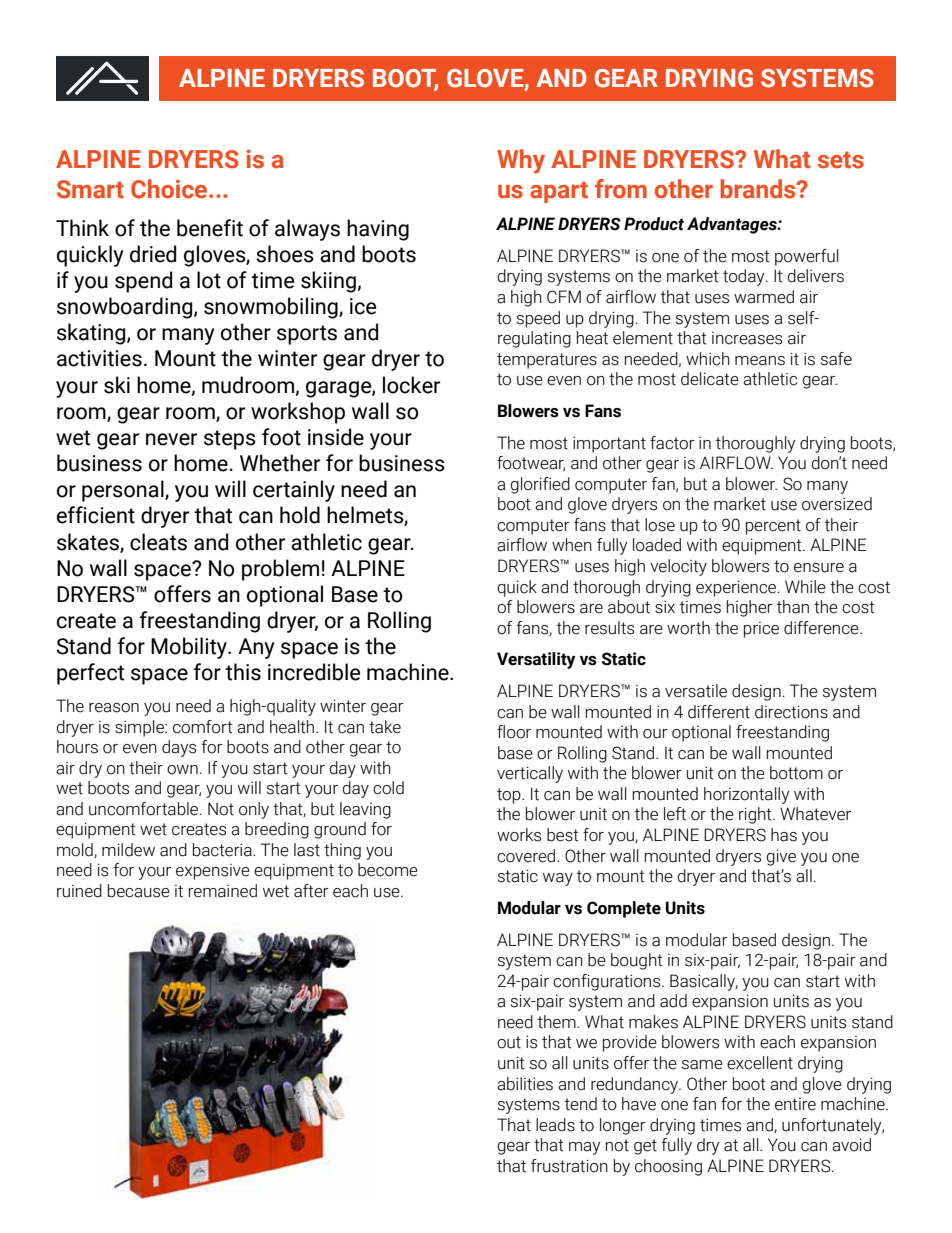  I want to click on glorified, so click(540, 485).
